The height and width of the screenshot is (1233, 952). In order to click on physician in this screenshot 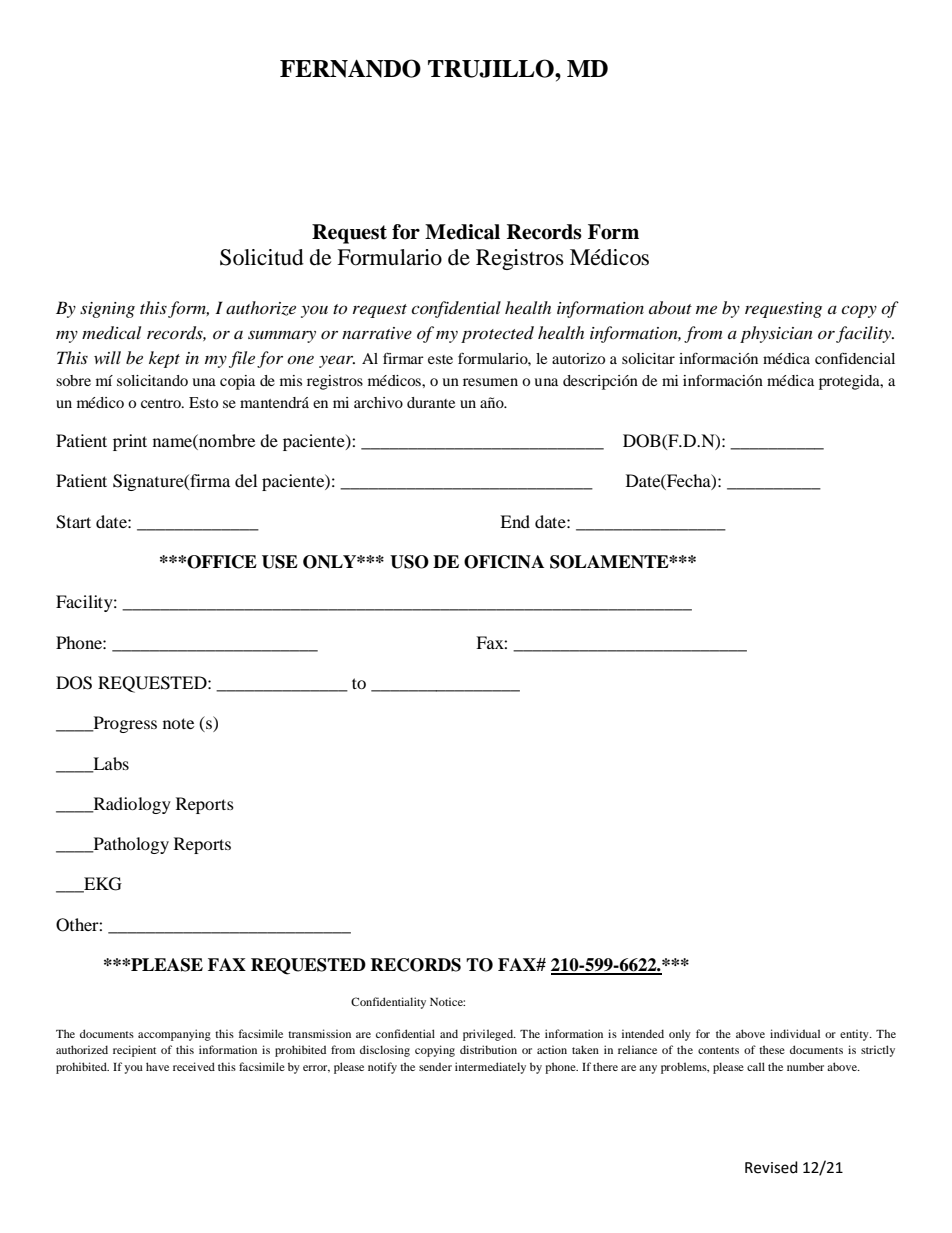, I will do `click(776, 334)`.
